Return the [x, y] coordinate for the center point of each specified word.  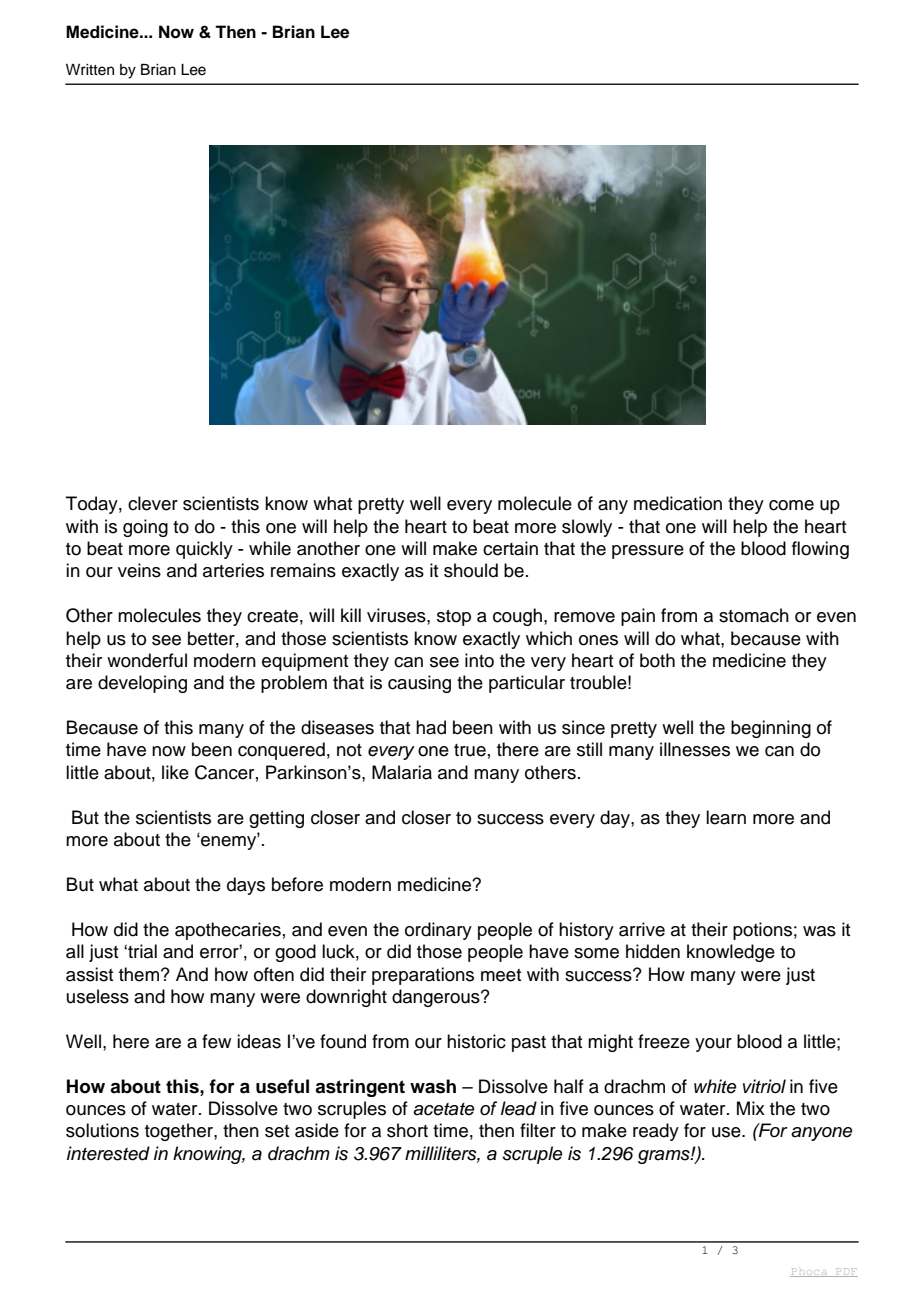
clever [153, 503]
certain [510, 548]
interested [108, 1153]
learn [726, 817]
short [407, 1130]
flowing [820, 550]
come [791, 505]
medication [678, 503]
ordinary [438, 931]
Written [90, 70]
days [246, 886]
